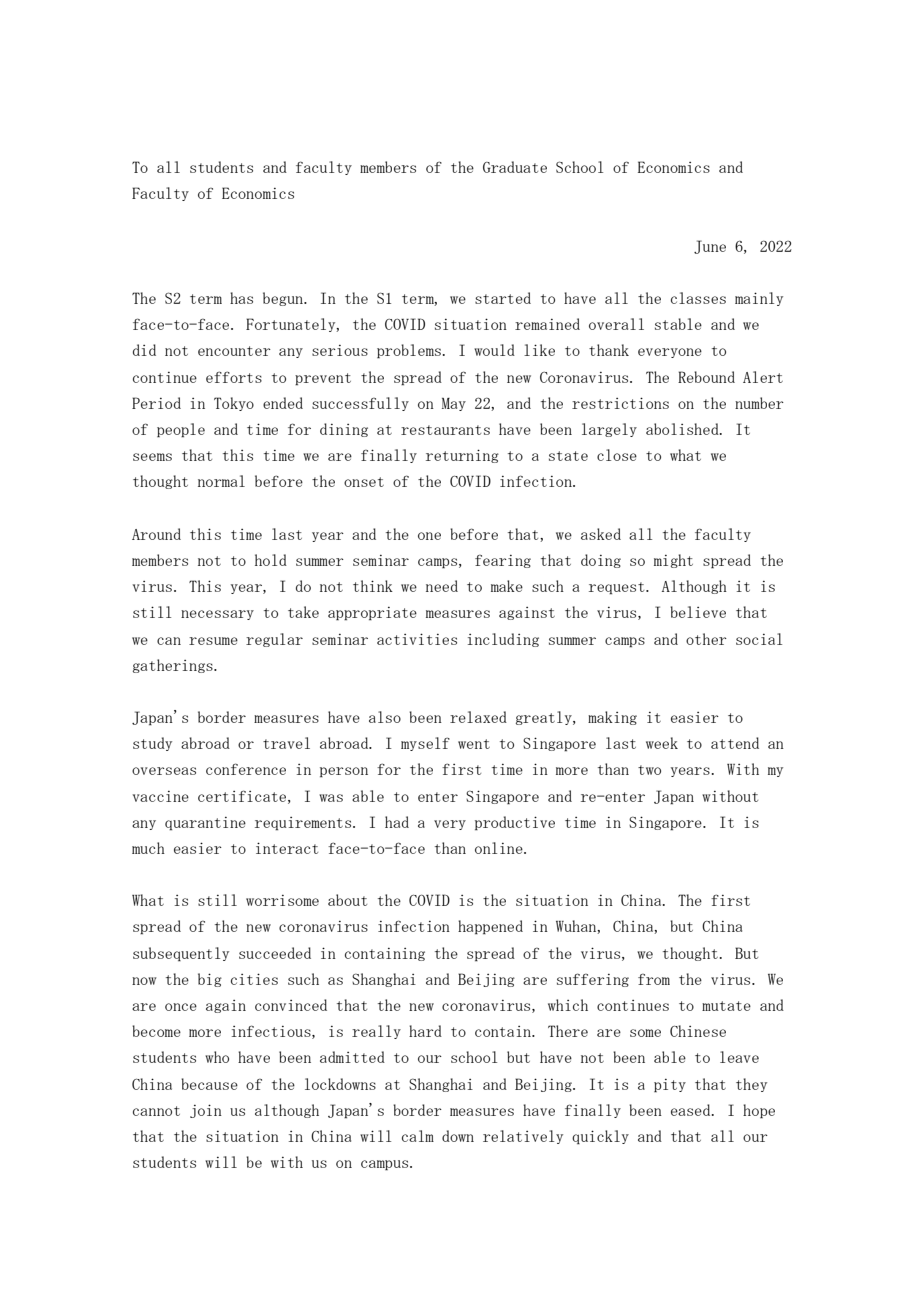 The image size is (924, 1308). What do you see at coordinates (515, 167) in the page?
I see `Graduate` at bounding box center [515, 167].
